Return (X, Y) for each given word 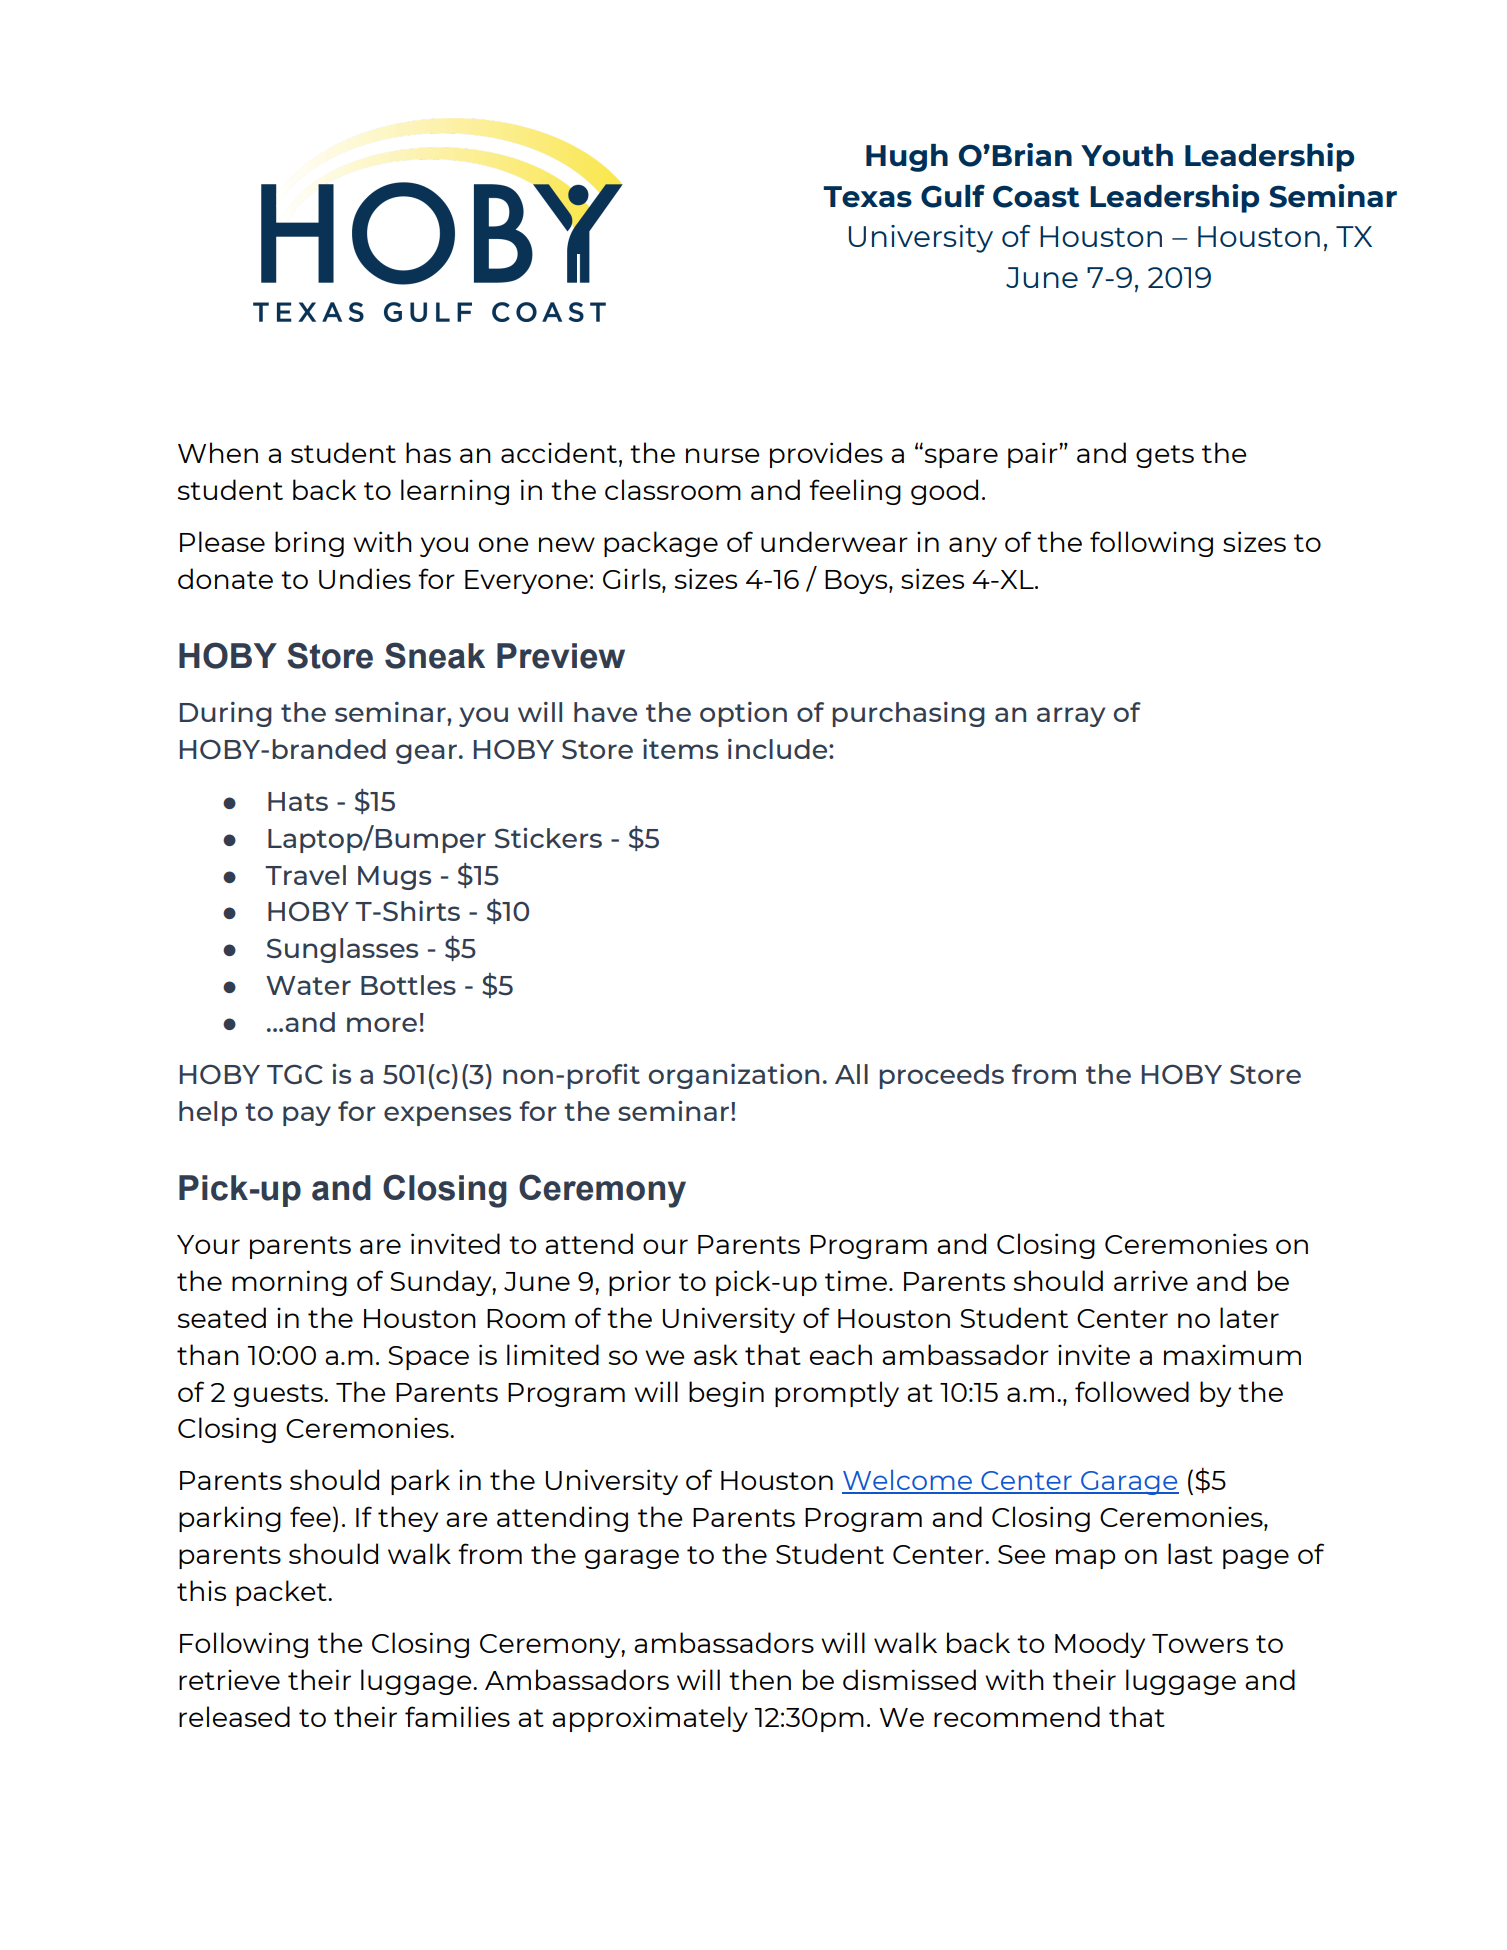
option (743, 714)
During (226, 714)
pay (307, 1116)
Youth (1127, 155)
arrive (1151, 1280)
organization (734, 1076)
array (1071, 717)
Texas (867, 197)
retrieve (229, 1679)
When (218, 452)
